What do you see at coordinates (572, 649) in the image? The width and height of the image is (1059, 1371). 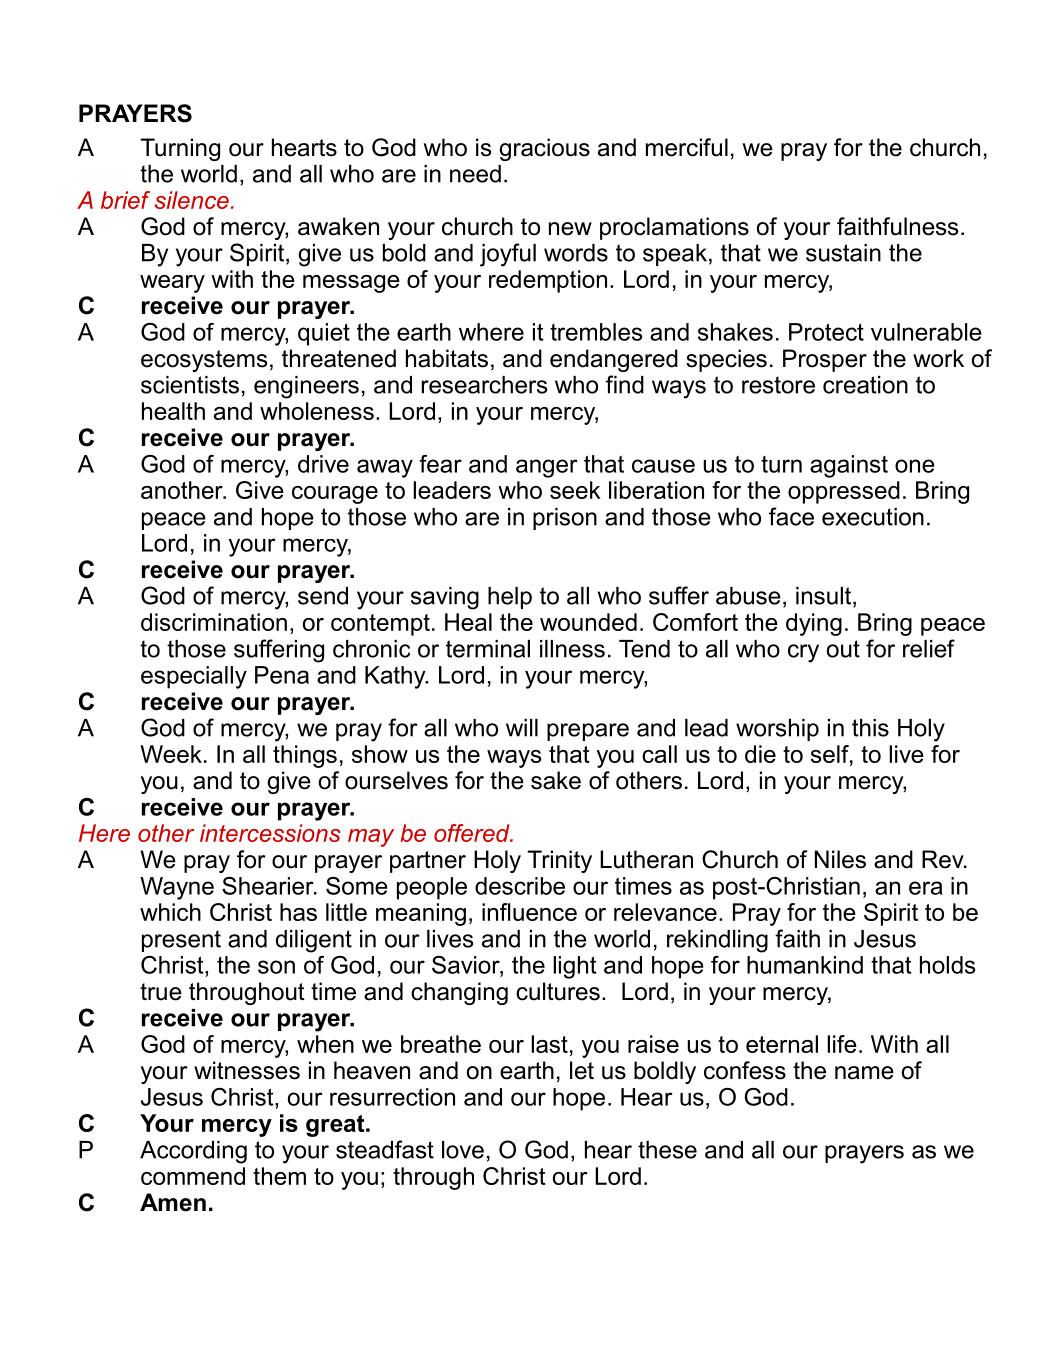 I see `illness` at bounding box center [572, 649].
